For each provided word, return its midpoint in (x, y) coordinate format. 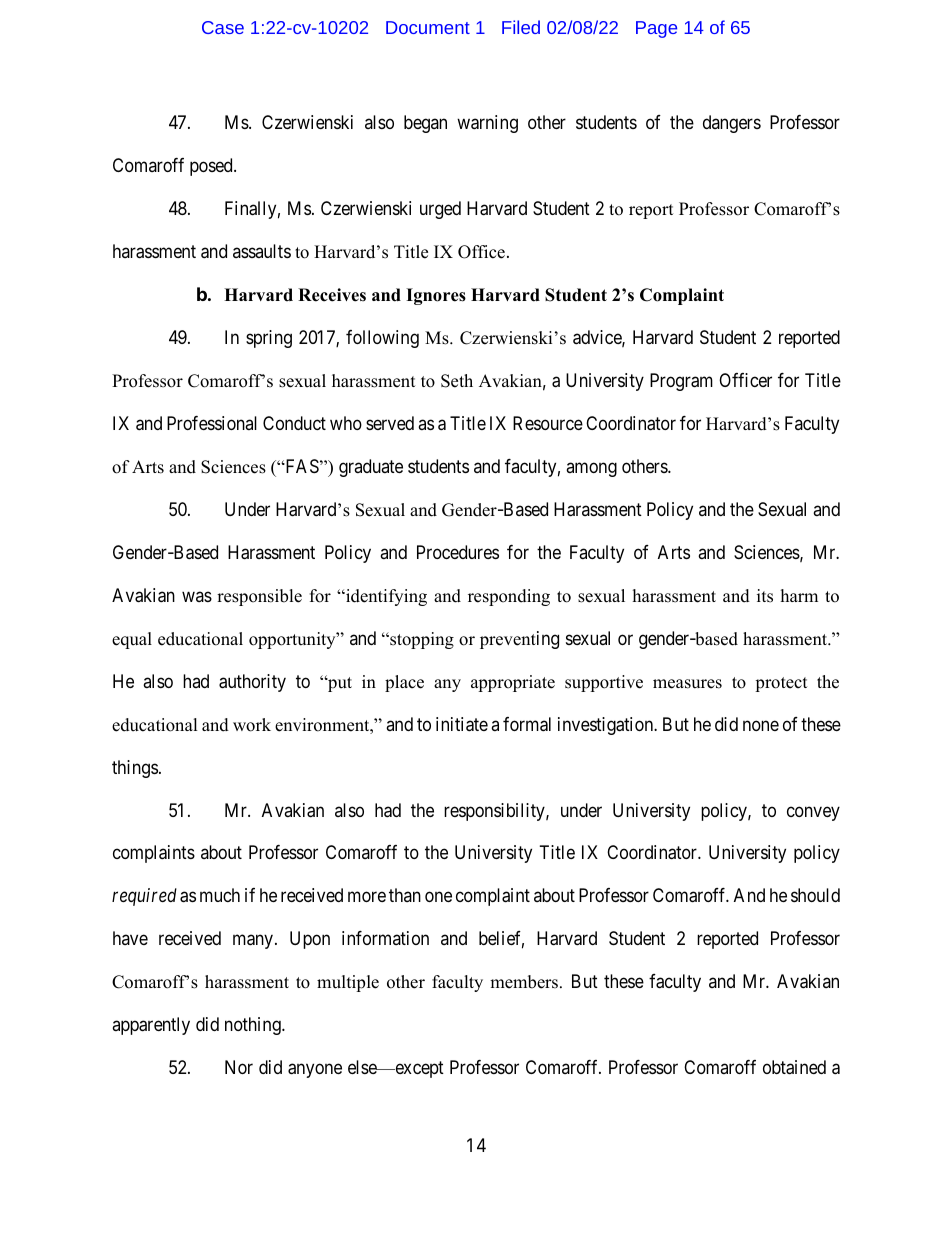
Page (656, 29)
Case (223, 27)
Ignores (436, 296)
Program (681, 382)
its (765, 596)
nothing (254, 1026)
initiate (462, 724)
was (197, 596)
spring (269, 339)
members (525, 982)
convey (813, 813)
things (135, 769)
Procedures (458, 552)
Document (428, 27)
